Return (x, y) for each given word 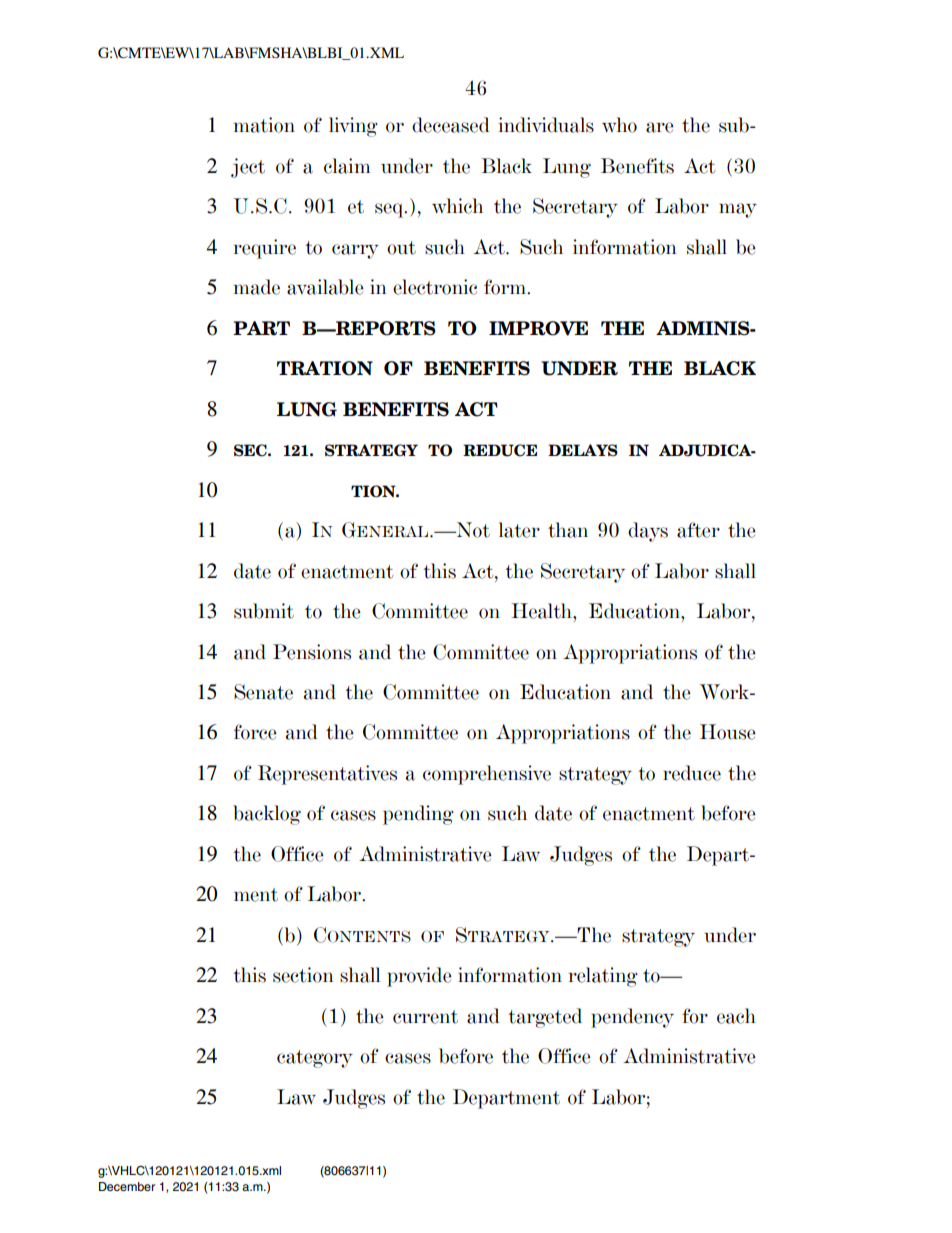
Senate (263, 692)
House (728, 732)
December (127, 1186)
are (660, 127)
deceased (451, 125)
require (265, 249)
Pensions (312, 652)
